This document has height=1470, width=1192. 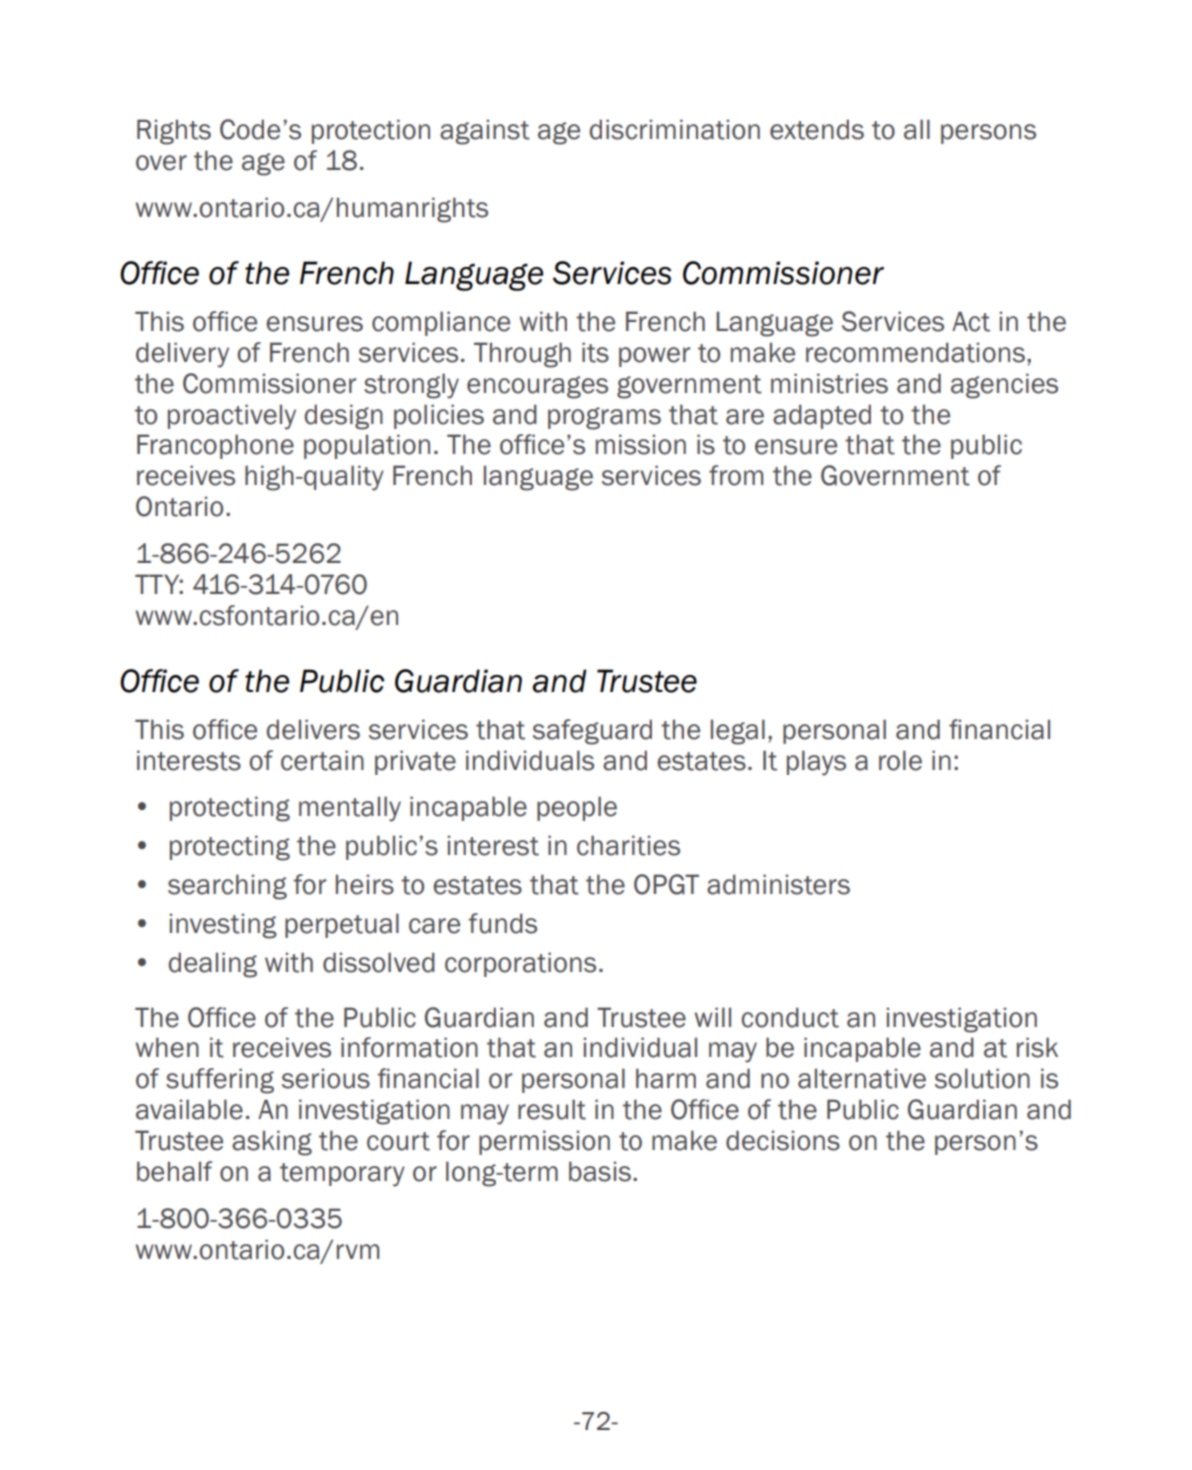 What do you see at coordinates (628, 845) in the document?
I see `charities` at bounding box center [628, 845].
